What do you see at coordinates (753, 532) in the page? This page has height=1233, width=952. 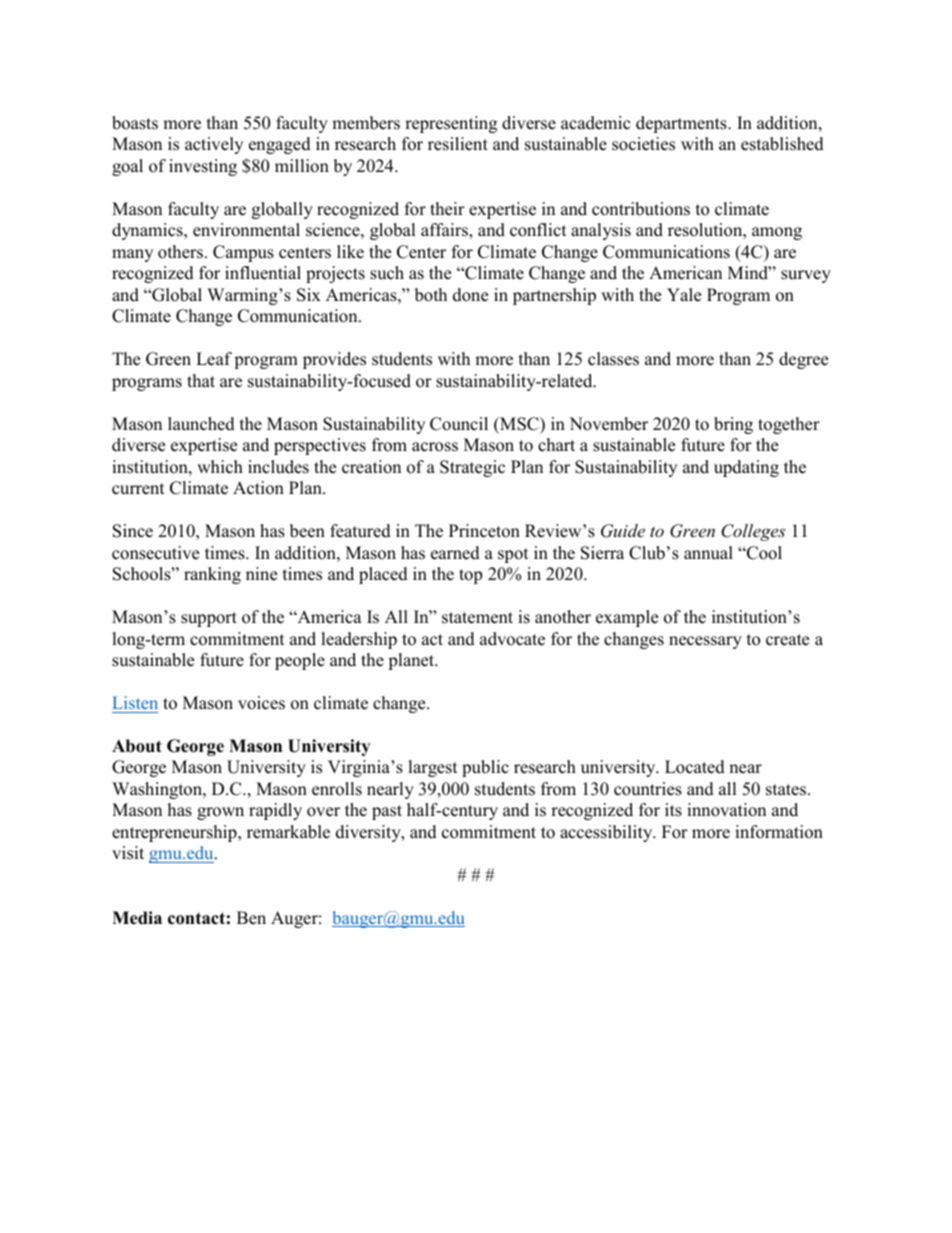 I see `Colleges` at bounding box center [753, 532].
